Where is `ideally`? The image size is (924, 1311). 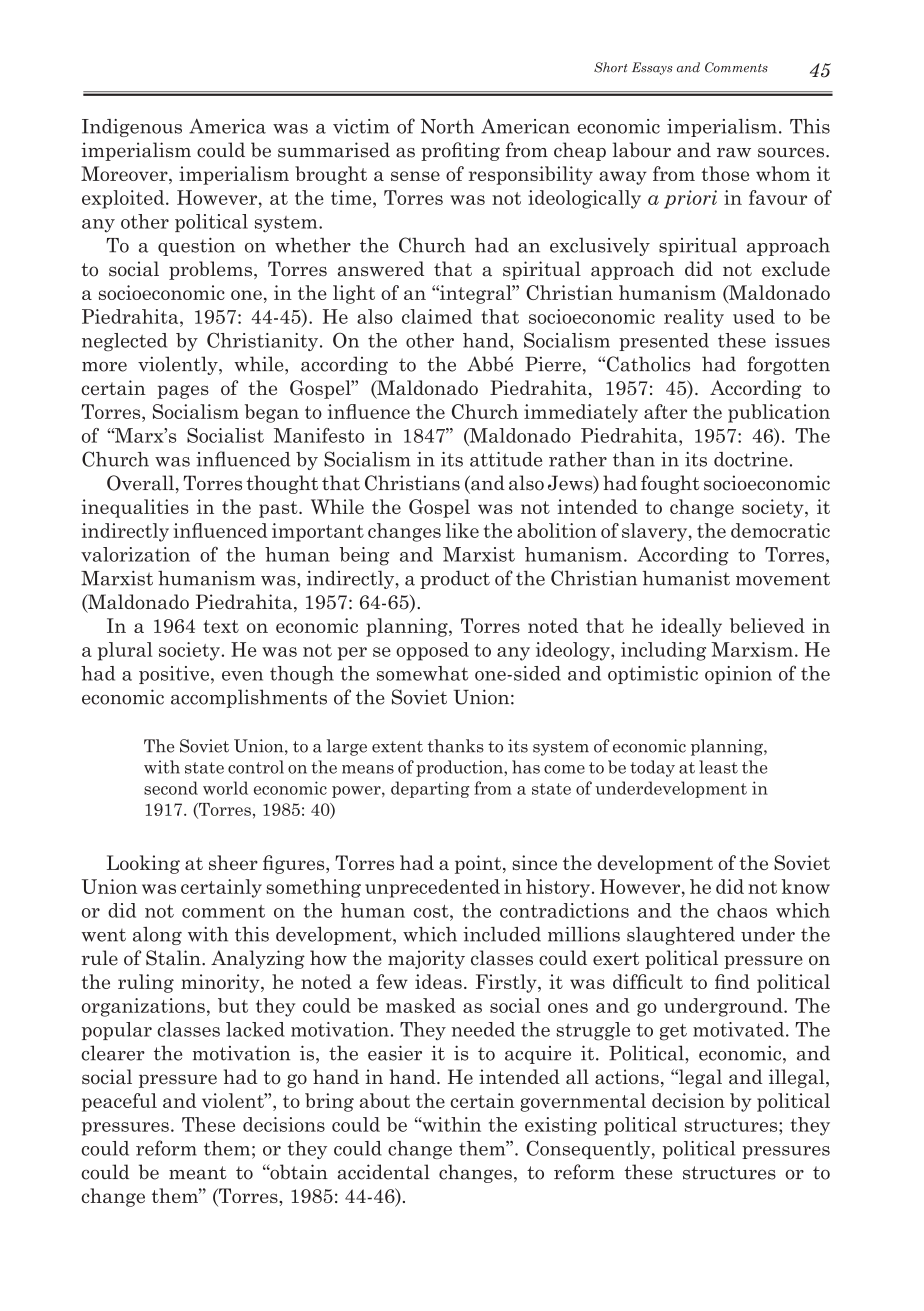 ideally is located at coordinates (691, 627).
